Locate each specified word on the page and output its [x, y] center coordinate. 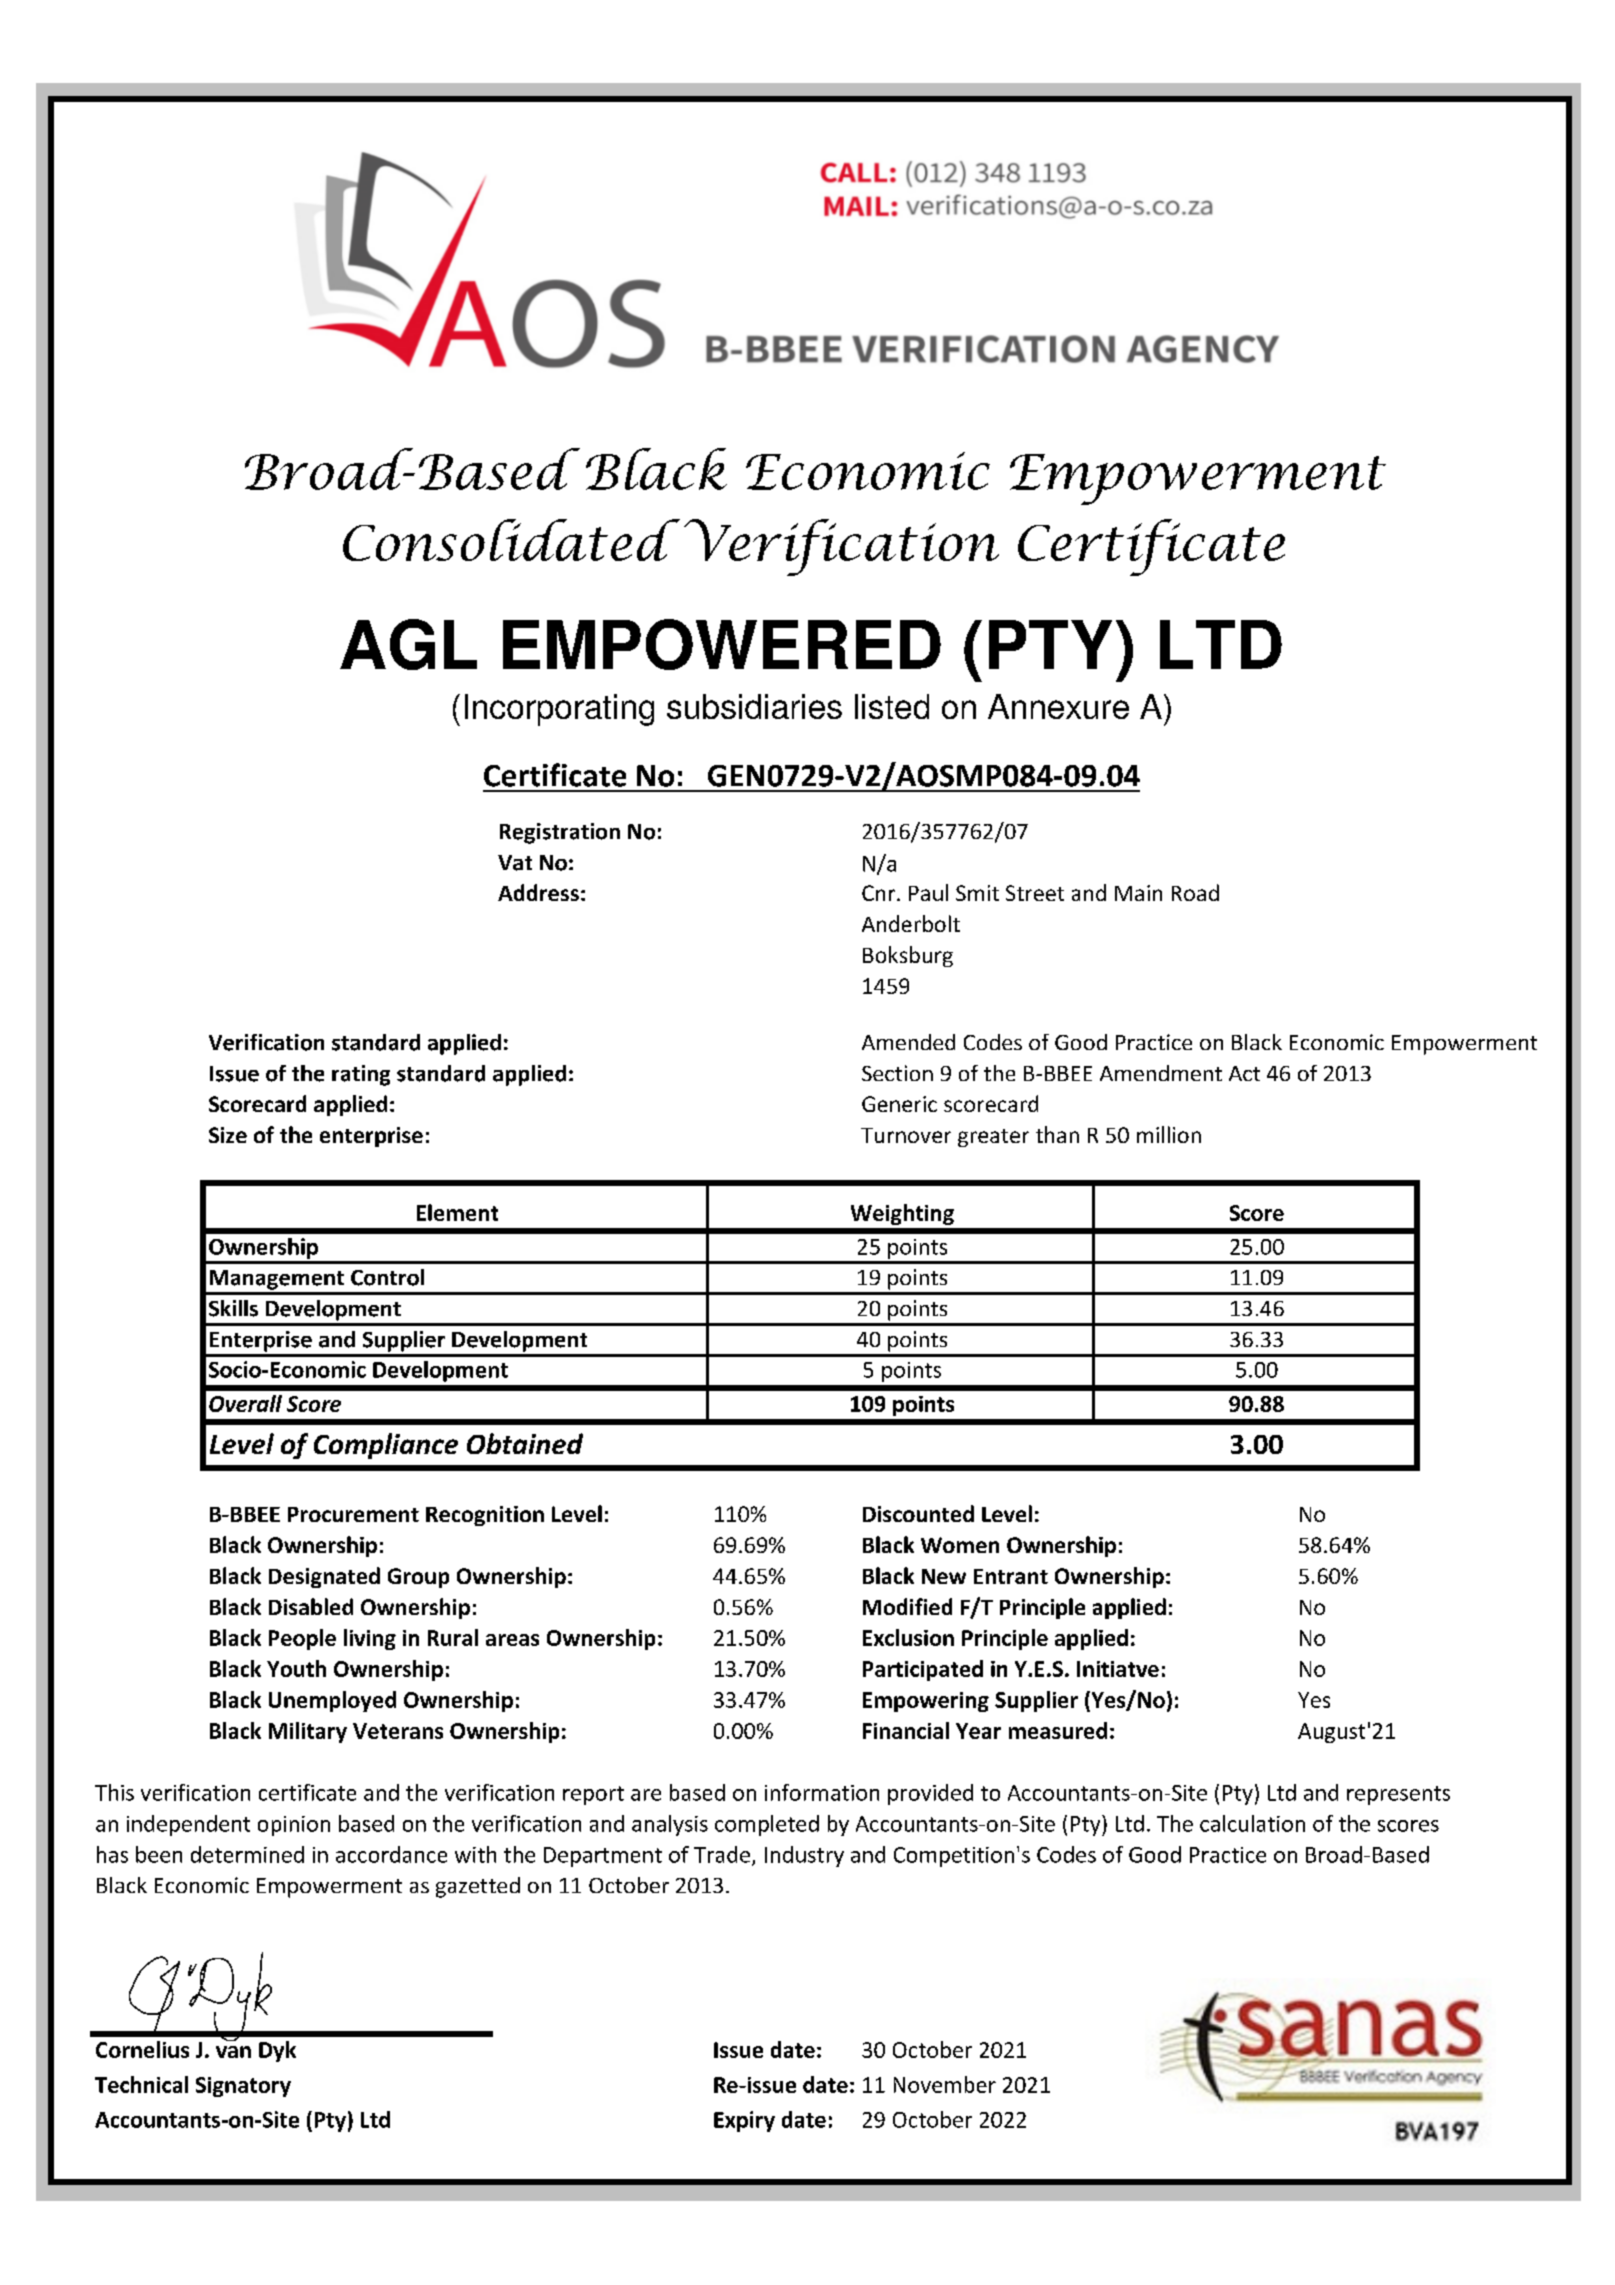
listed [892, 706]
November [945, 2084]
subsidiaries [754, 706]
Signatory [243, 2087]
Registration [560, 833]
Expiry [744, 2121]
